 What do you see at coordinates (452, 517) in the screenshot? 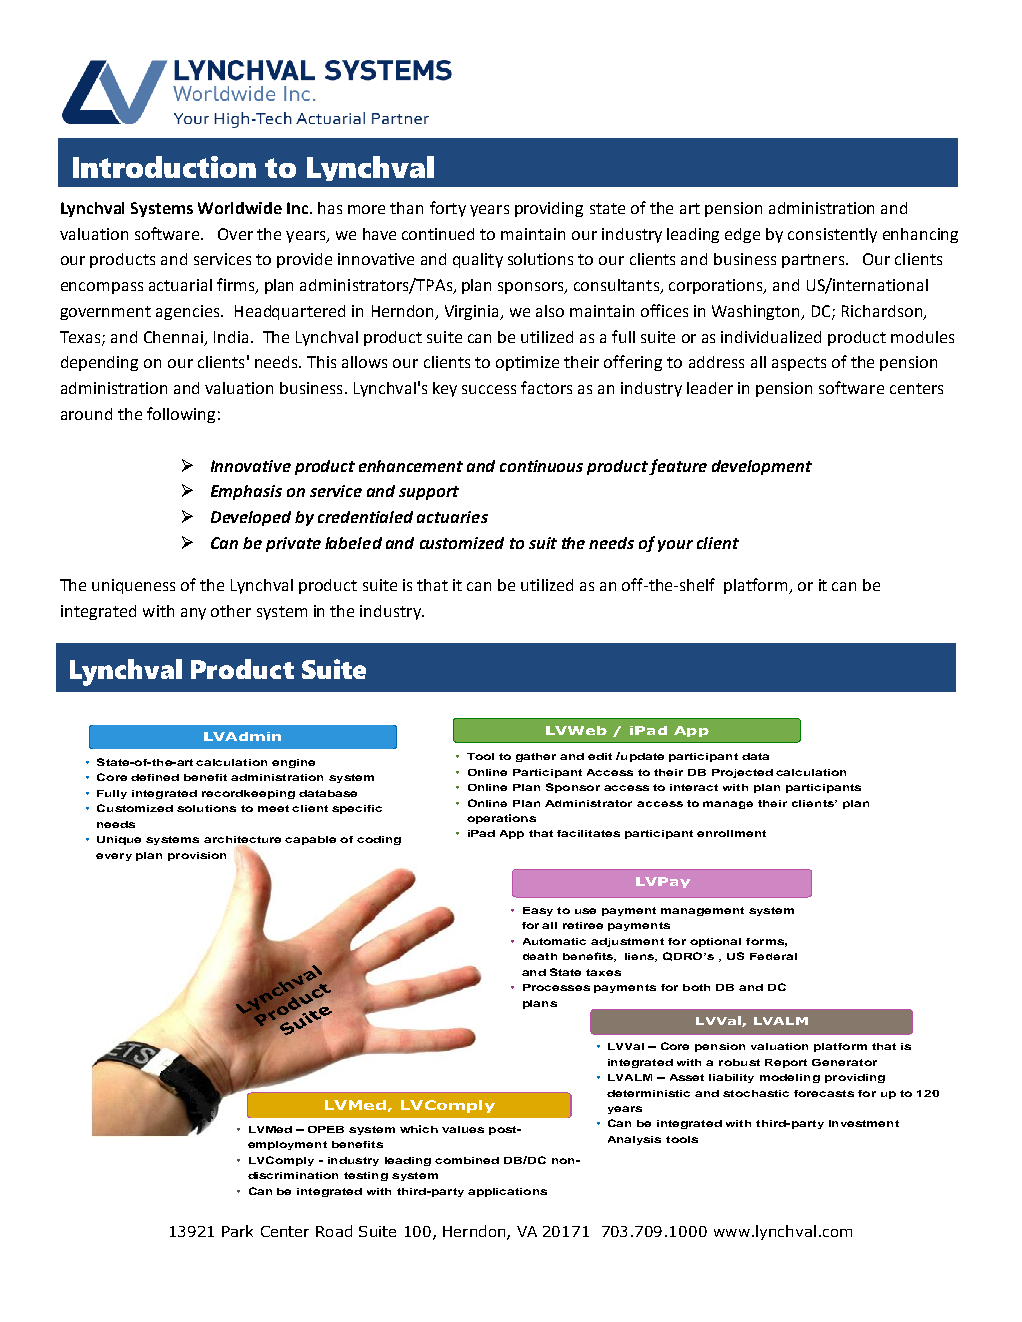
I see `actuaries` at bounding box center [452, 517].
